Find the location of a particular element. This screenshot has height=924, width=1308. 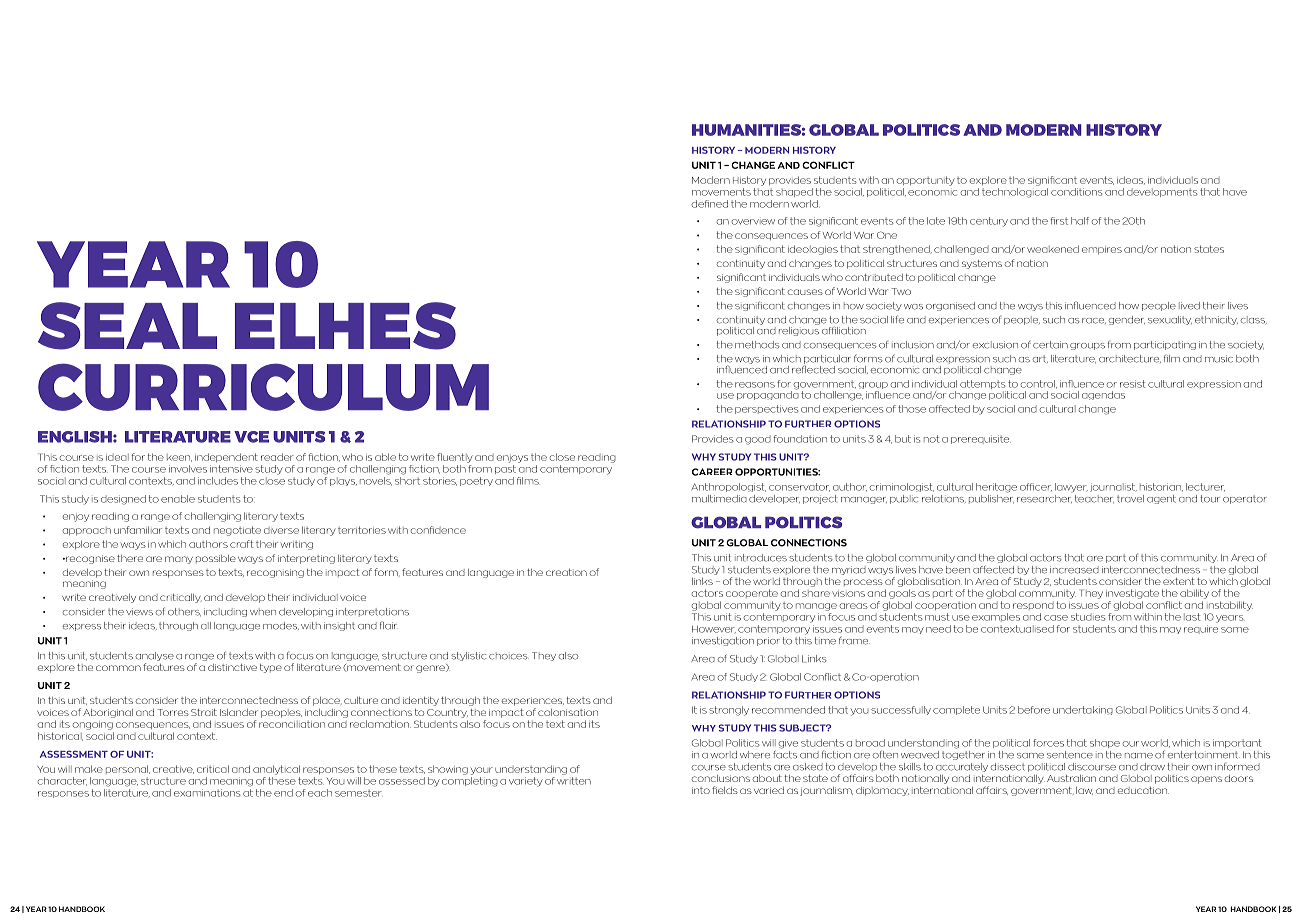

half is located at coordinates (1080, 221).
